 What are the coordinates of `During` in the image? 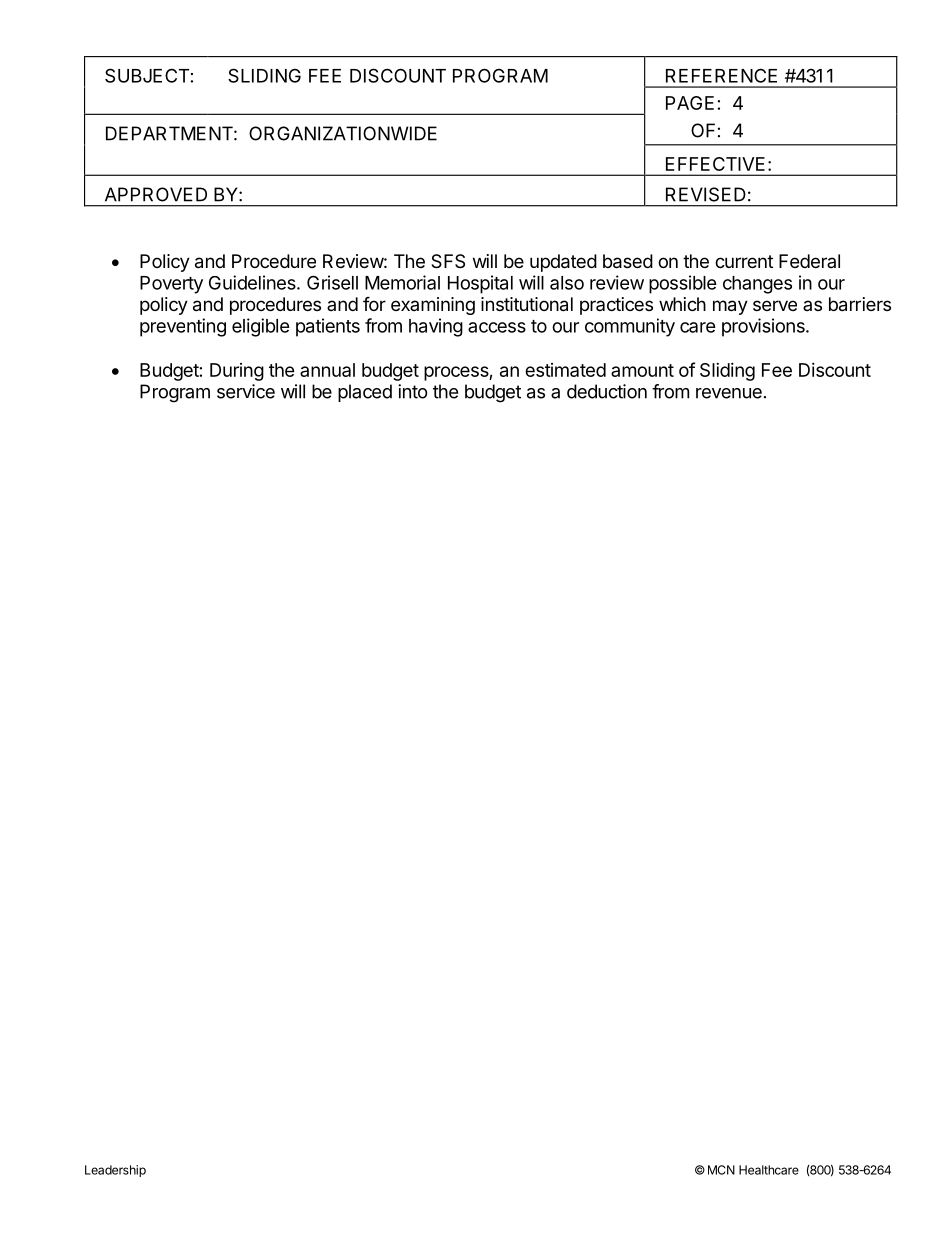 It's located at (237, 372).
